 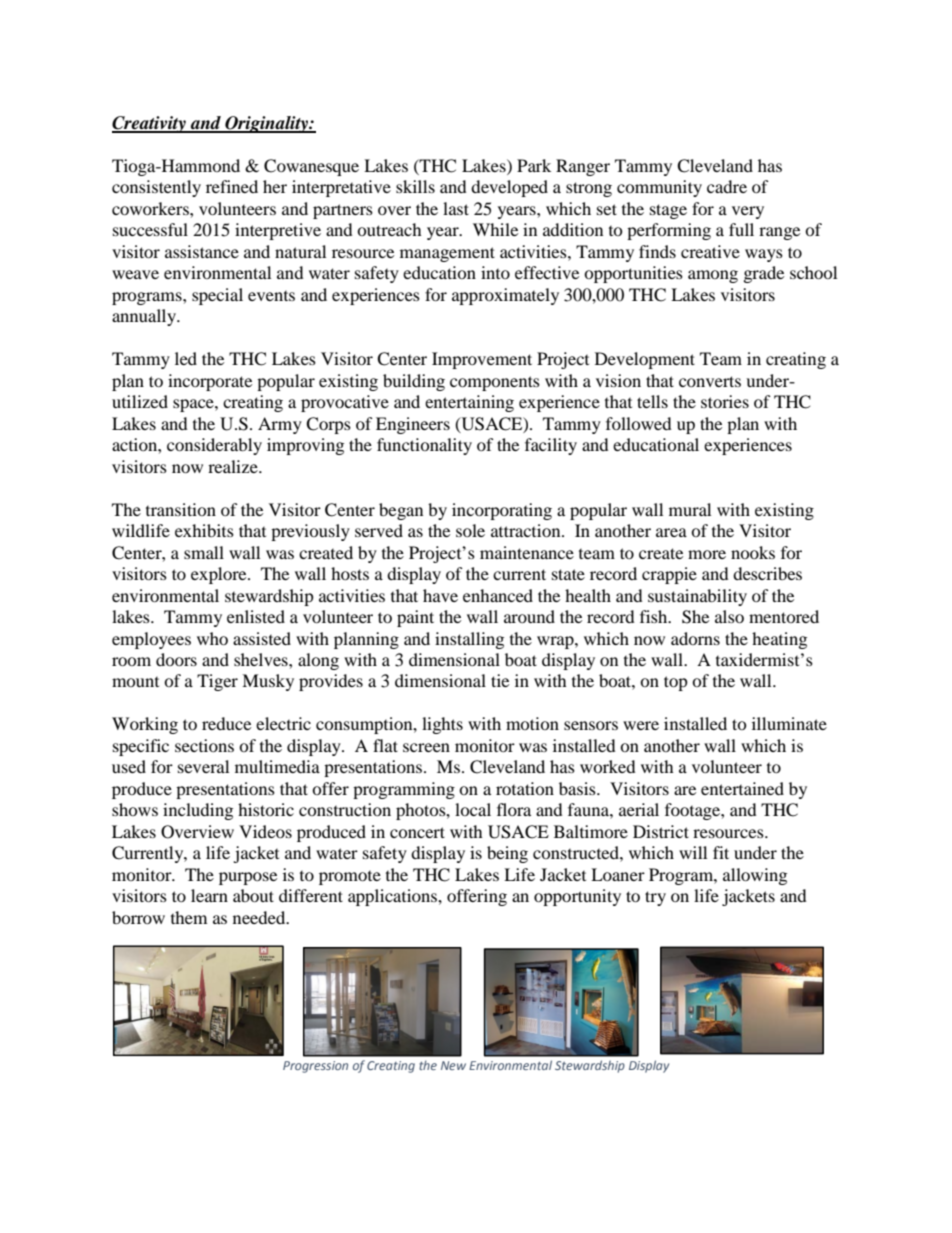 What do you see at coordinates (220, 575) in the screenshot?
I see `explore` at bounding box center [220, 575].
